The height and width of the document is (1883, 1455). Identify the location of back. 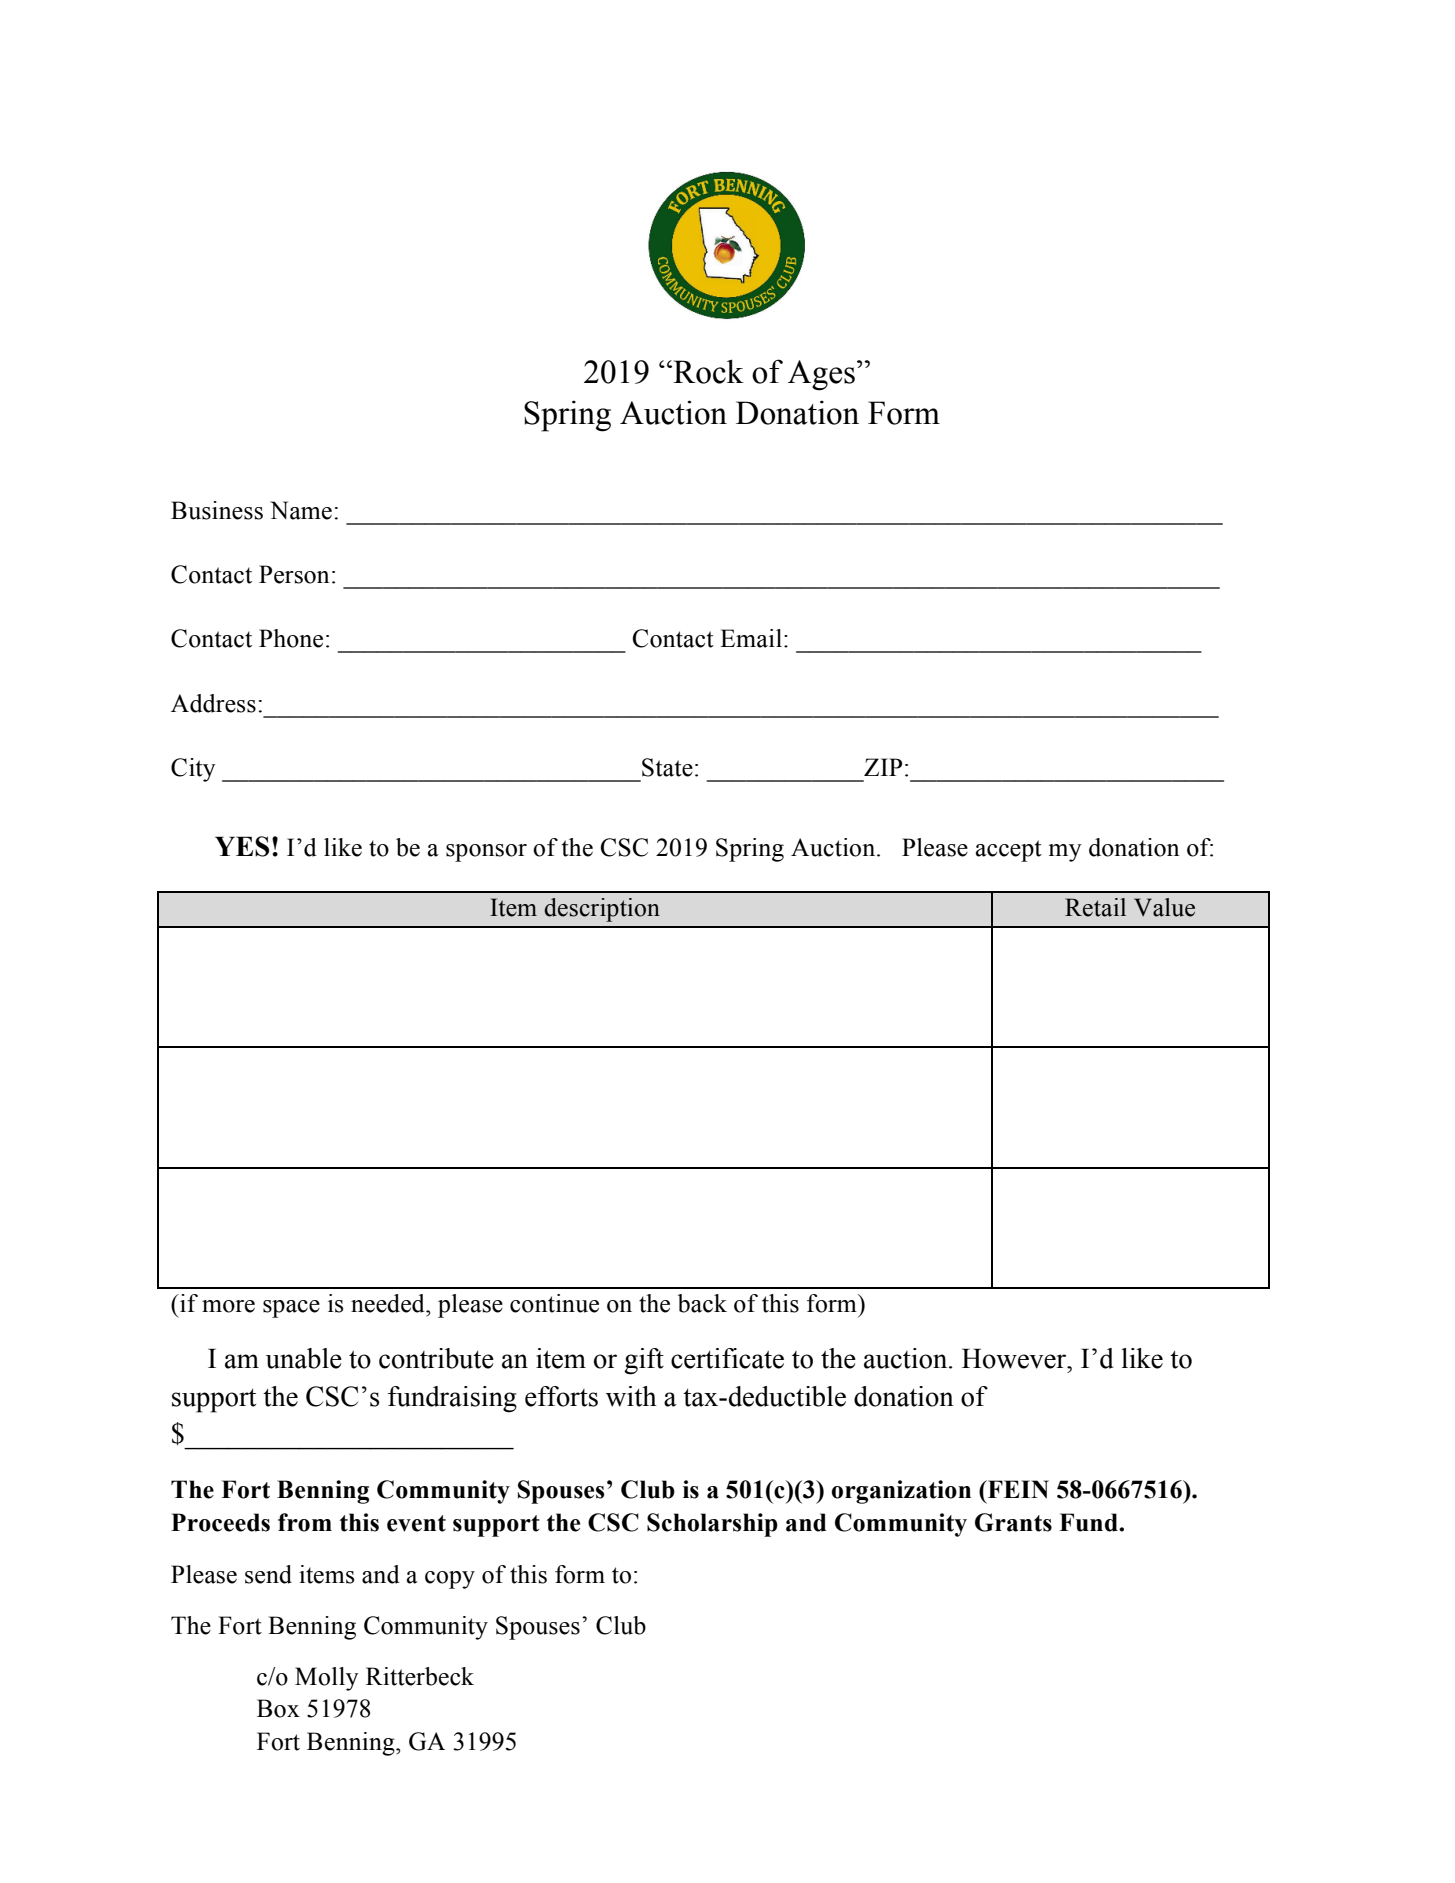
(702, 1303).
